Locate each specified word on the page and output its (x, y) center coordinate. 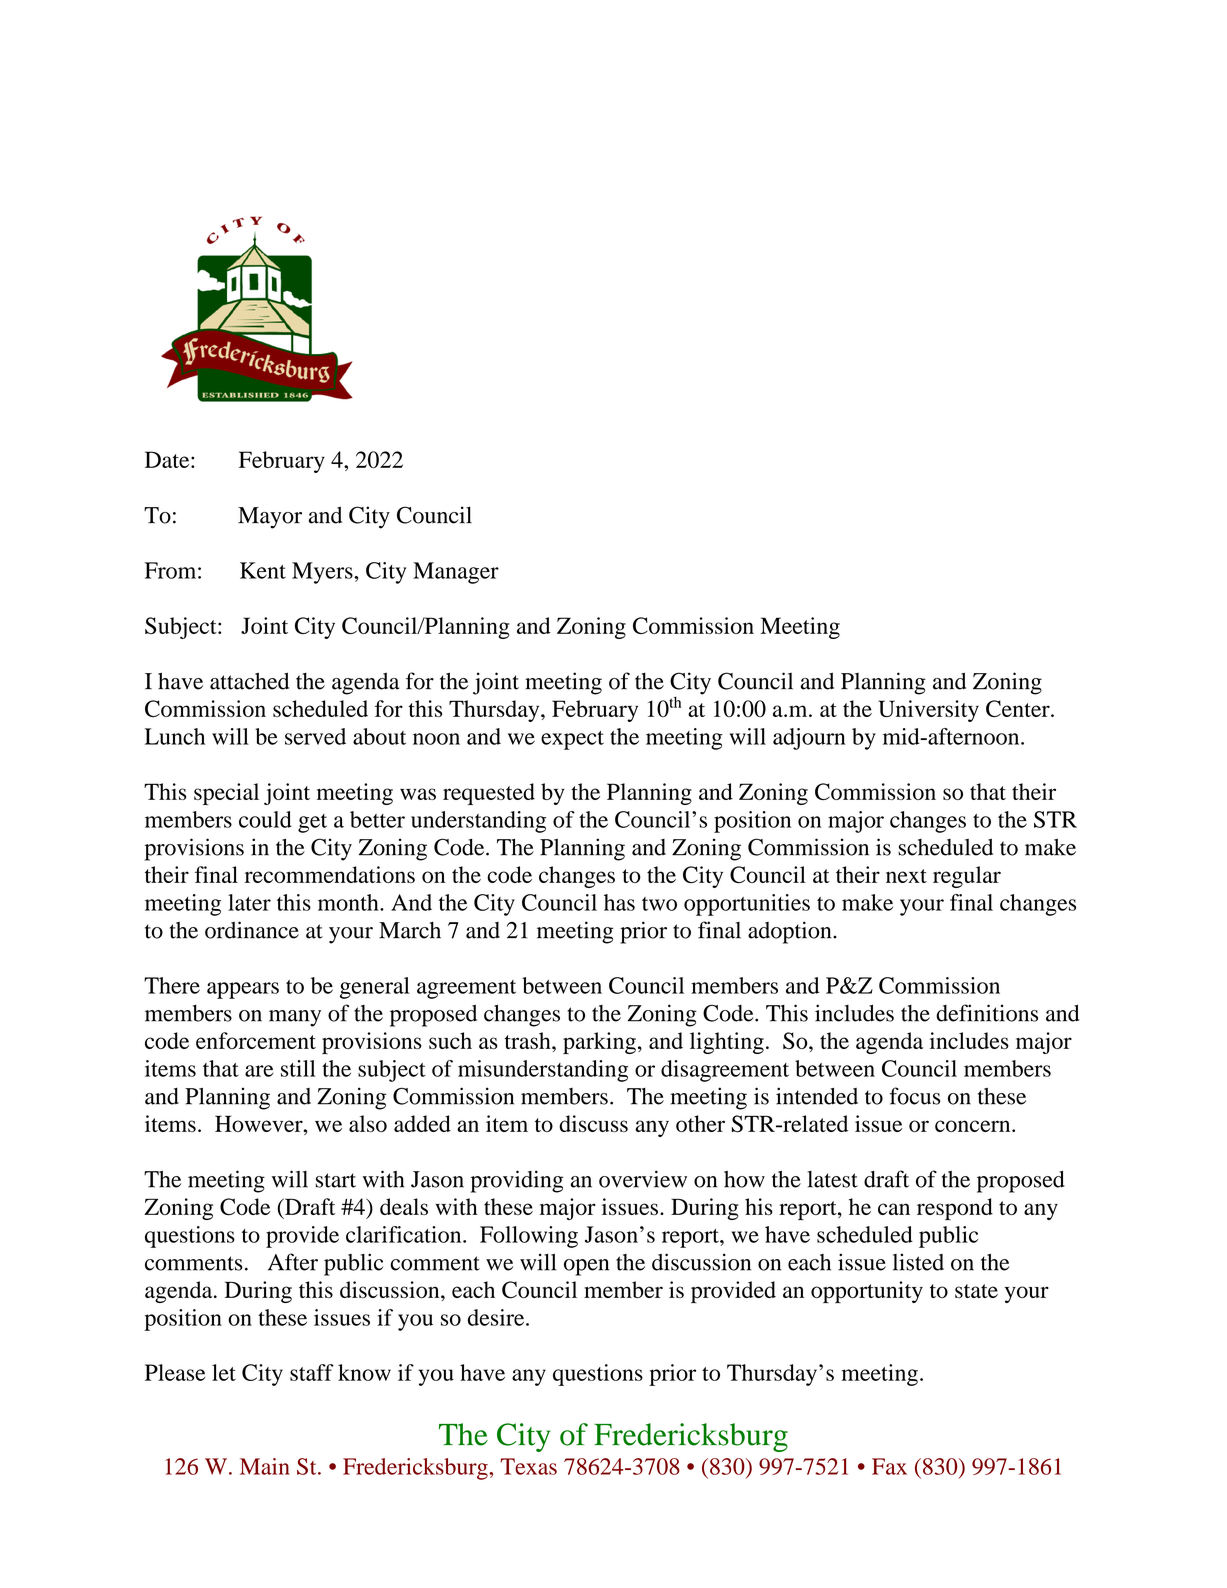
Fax (889, 1466)
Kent (263, 570)
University (928, 711)
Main (265, 1466)
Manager (456, 573)
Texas (528, 1466)
